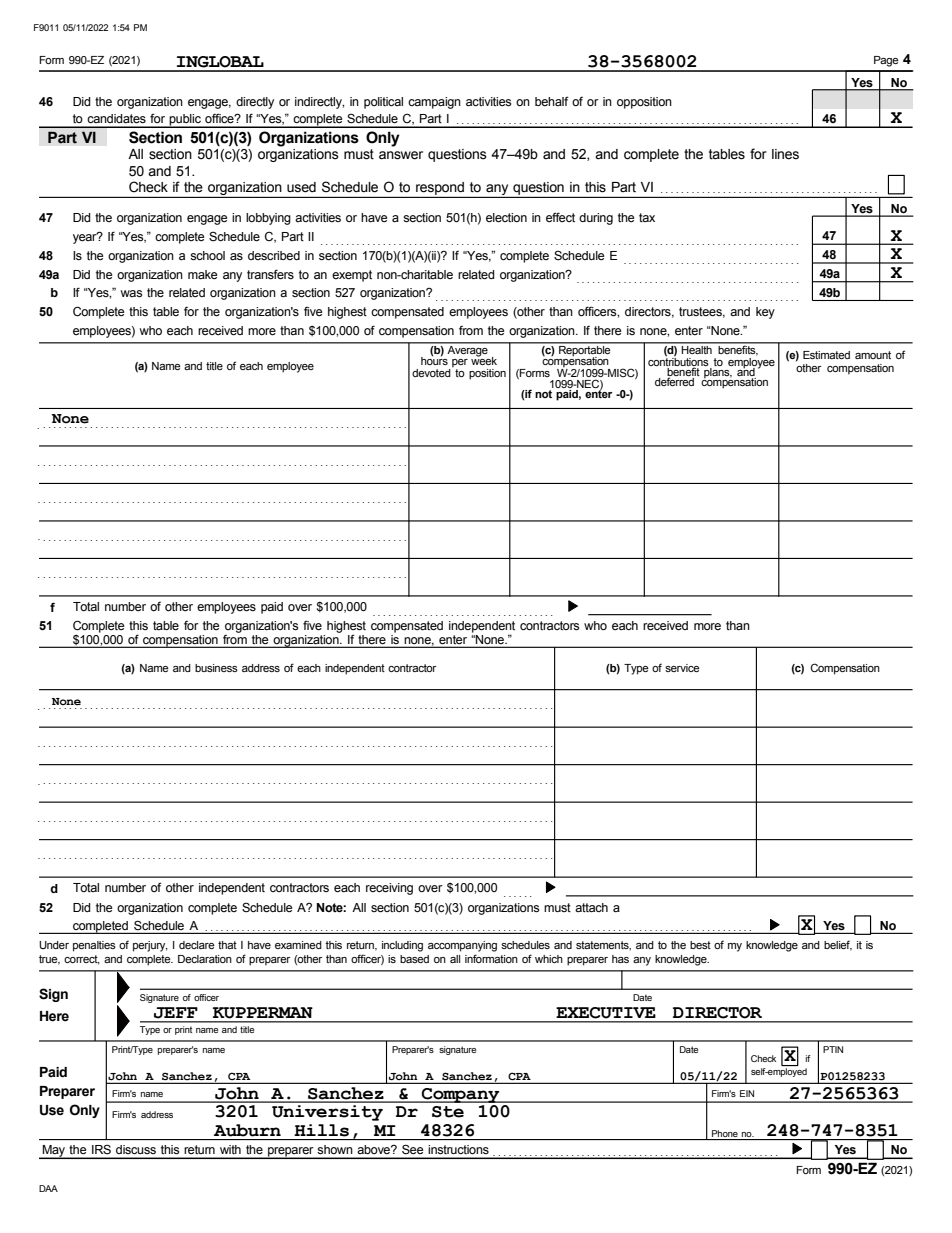 The height and width of the document is (1233, 952). I want to click on instructions, so click(458, 1149).
